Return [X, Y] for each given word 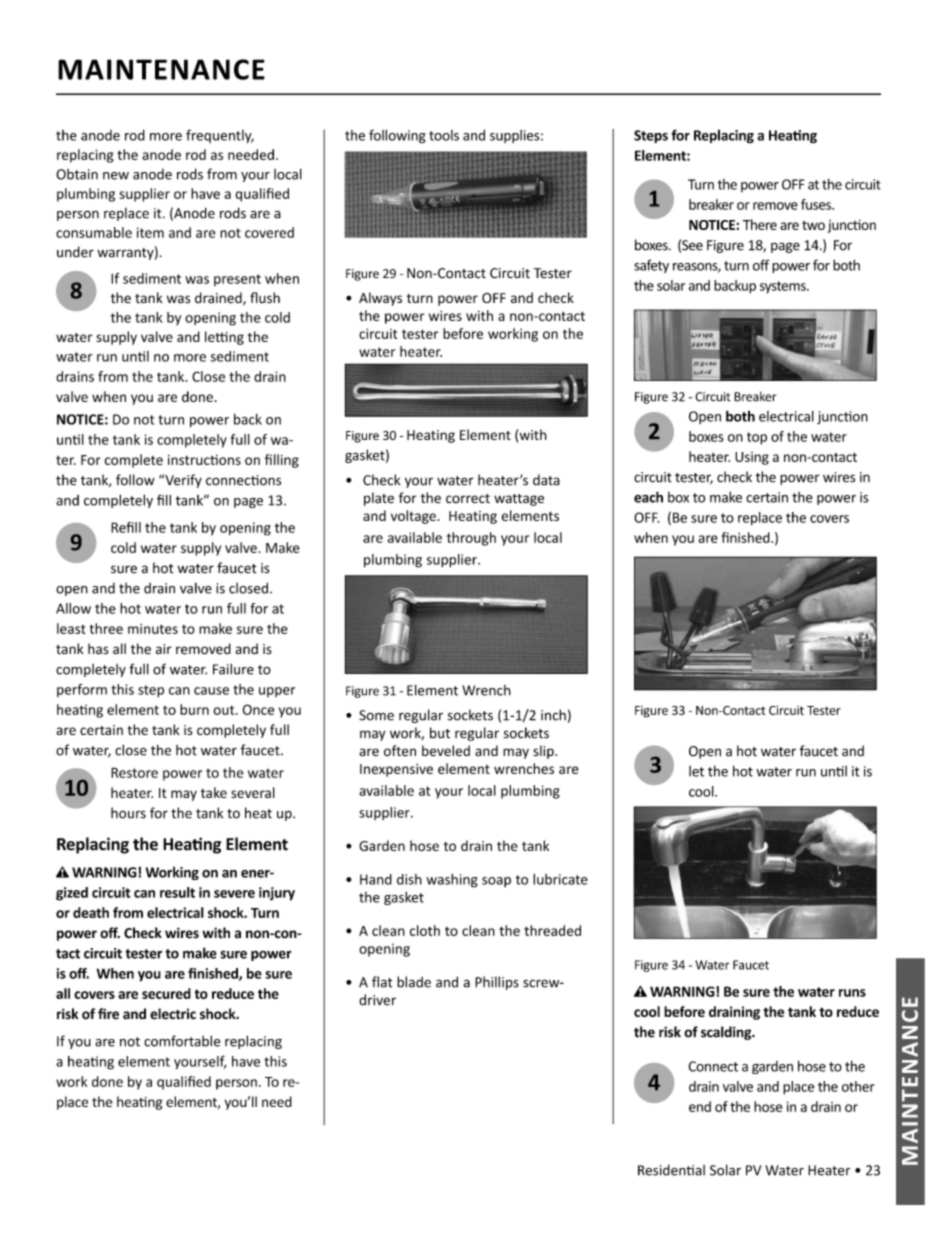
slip [544, 752]
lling [286, 461]
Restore [134, 772]
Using [752, 458]
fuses [817, 204]
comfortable [182, 1041]
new [116, 176]
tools [444, 135]
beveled [446, 750]
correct [468, 498]
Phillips [497, 983]
